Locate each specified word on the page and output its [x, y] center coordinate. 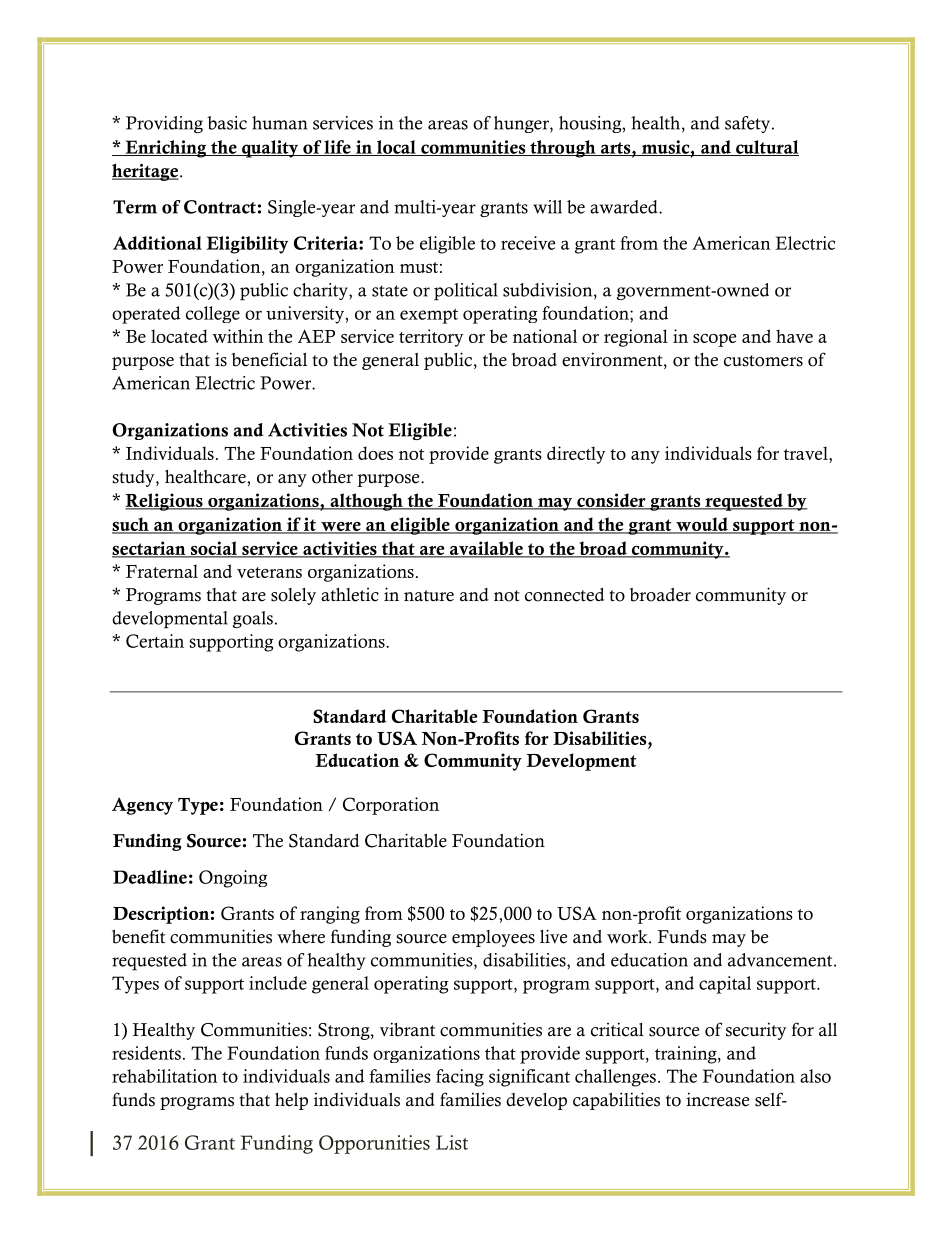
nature [429, 596]
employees [493, 938]
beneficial [269, 359]
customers [763, 361]
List [452, 1142]
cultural [766, 148]
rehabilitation [165, 1076]
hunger [522, 124]
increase [717, 1099]
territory [431, 338]
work [628, 937]
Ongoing [233, 879]
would [702, 525]
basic [227, 123]
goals [253, 619]
